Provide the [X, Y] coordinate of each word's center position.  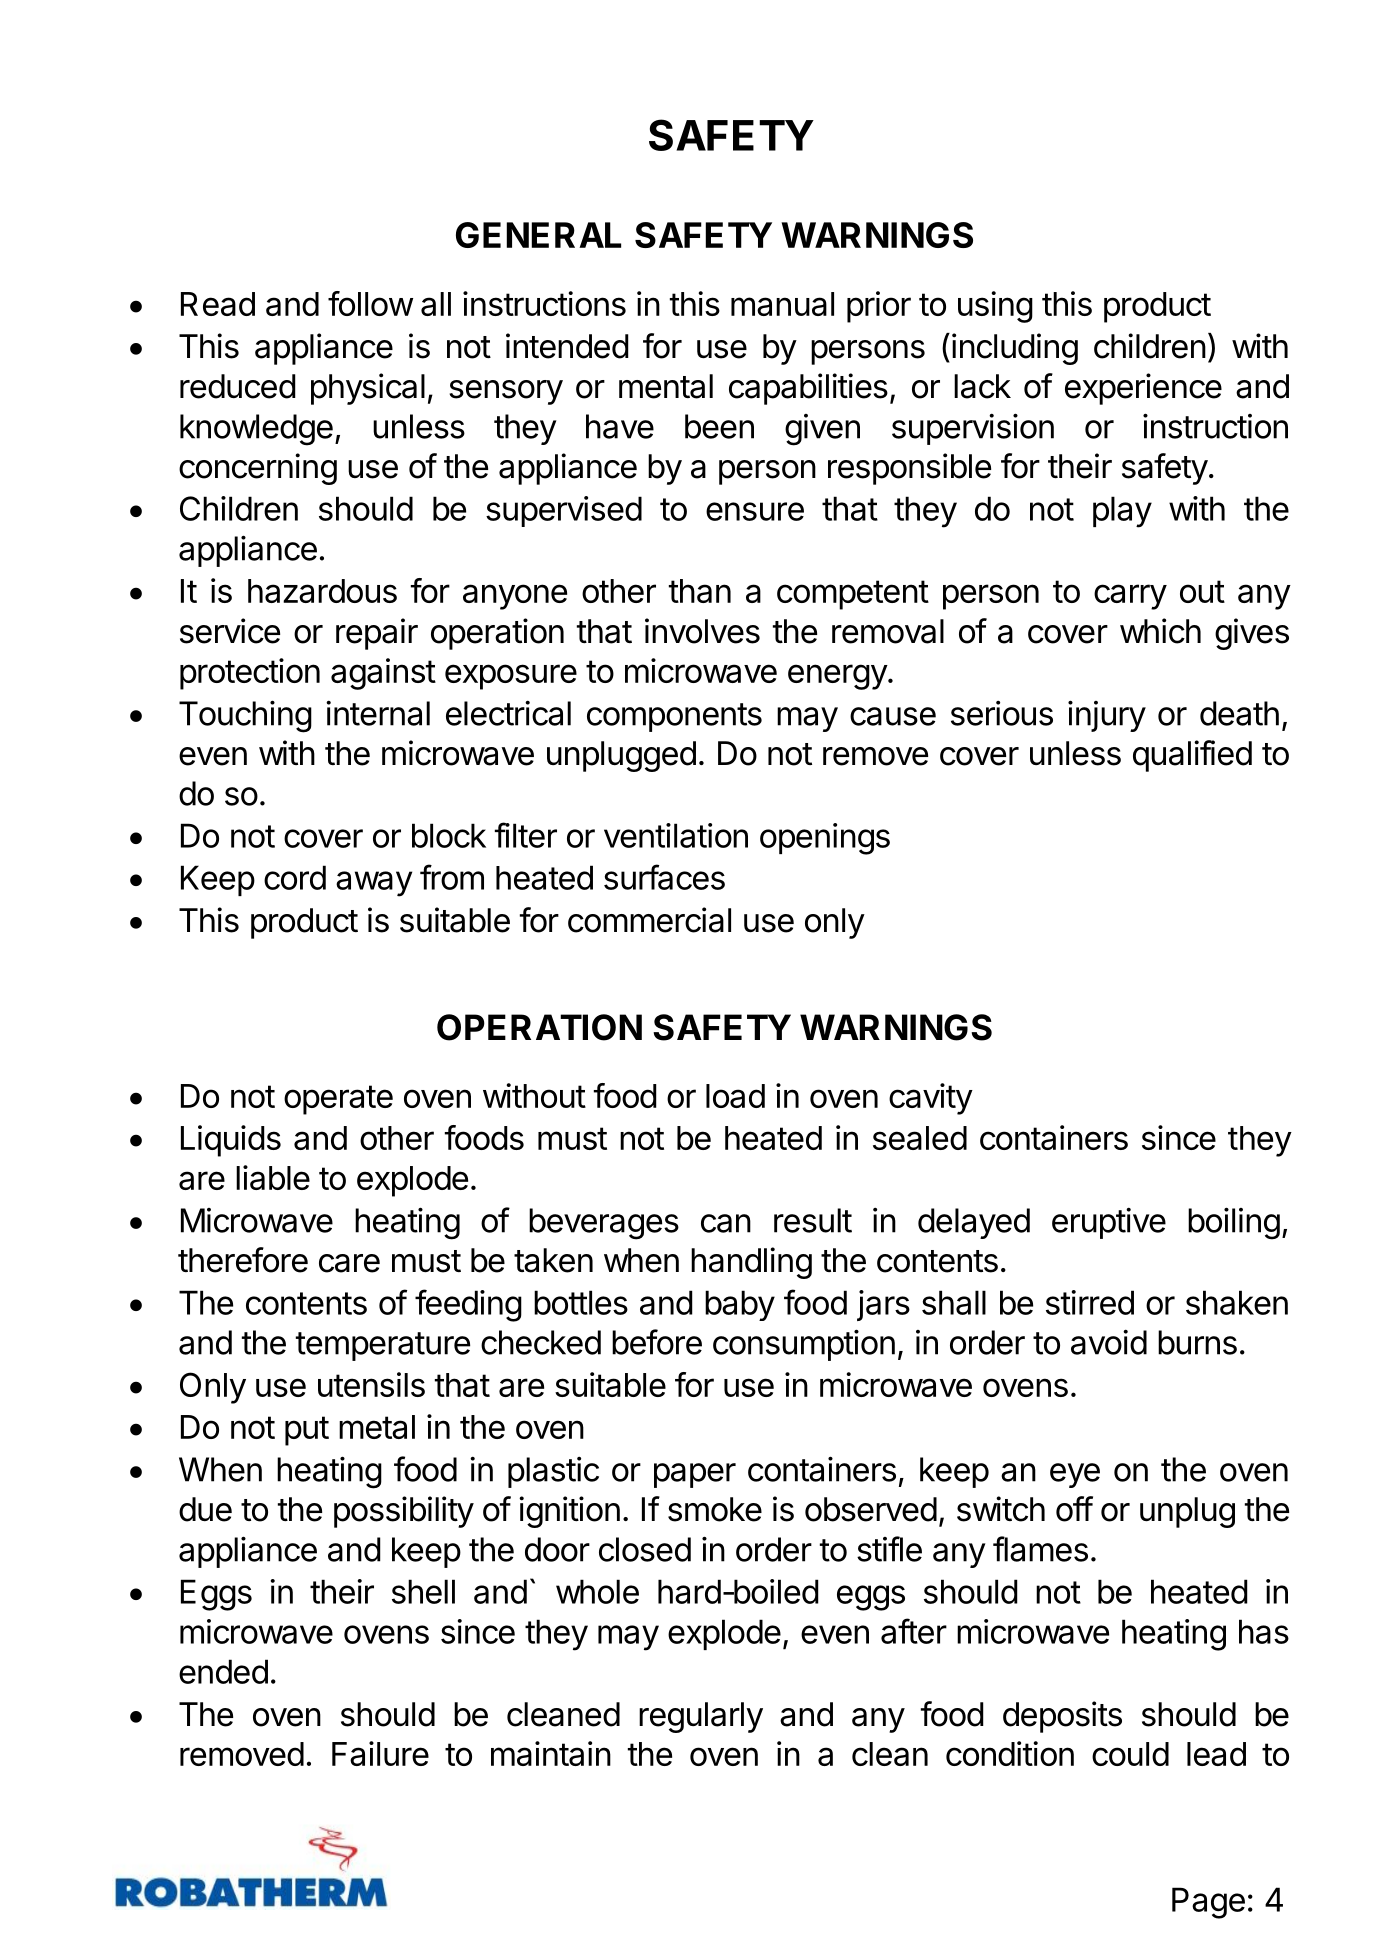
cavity [931, 1099]
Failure [380, 1753]
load [735, 1096]
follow [370, 303]
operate [338, 1100]
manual [782, 304]
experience [1143, 389]
